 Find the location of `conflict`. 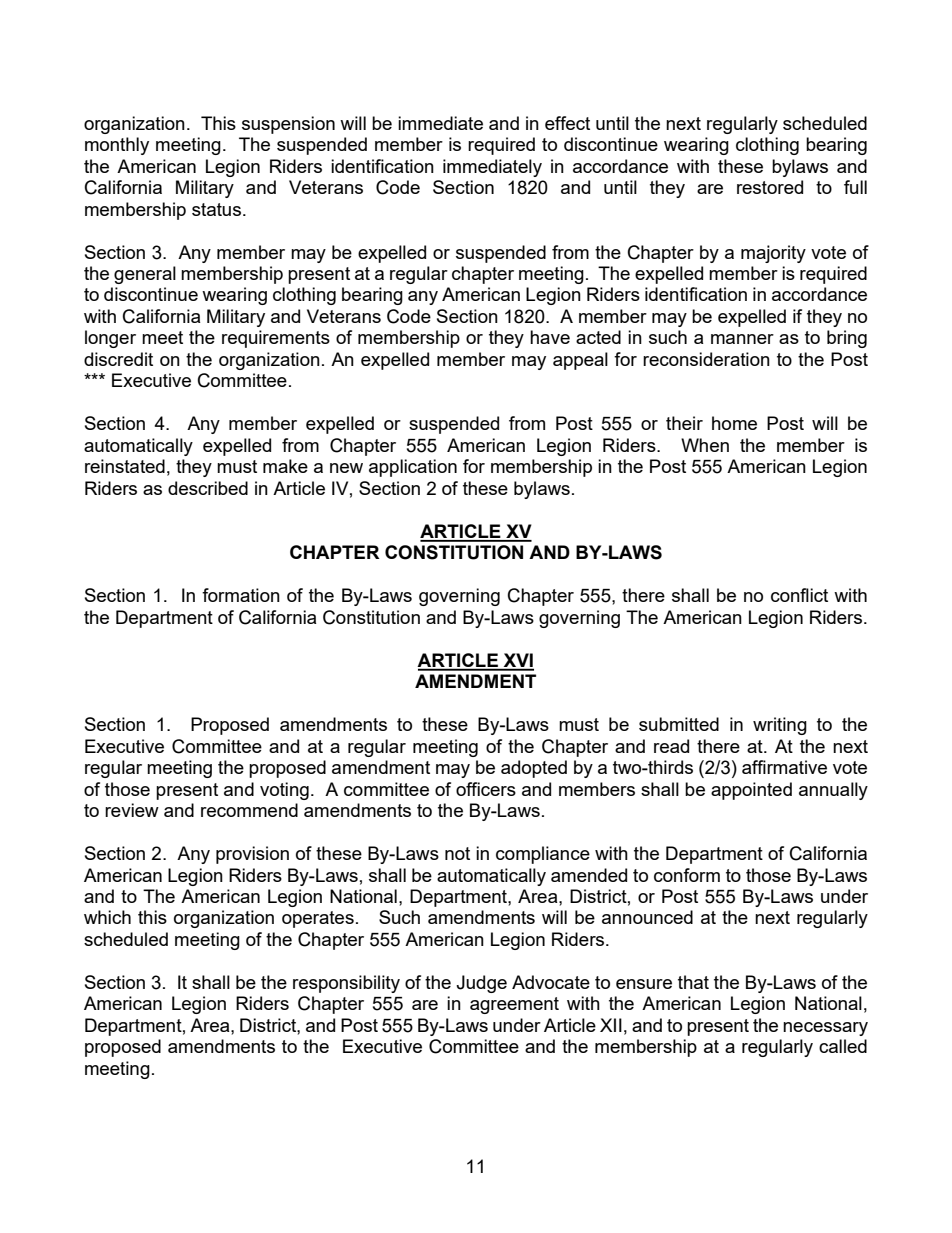

conflict is located at coordinates (799, 595).
